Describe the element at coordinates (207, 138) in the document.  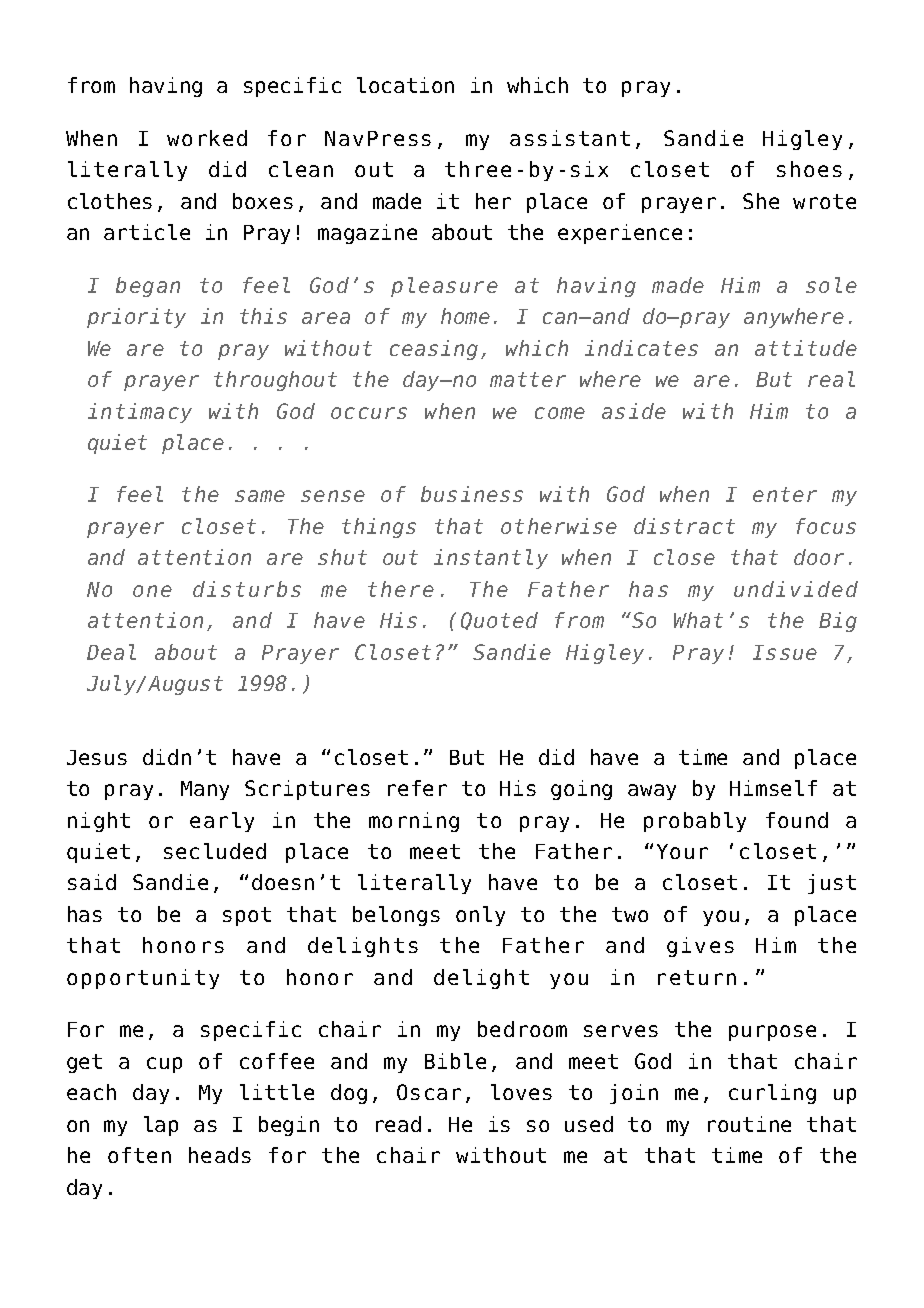
I see `worked` at that location.
